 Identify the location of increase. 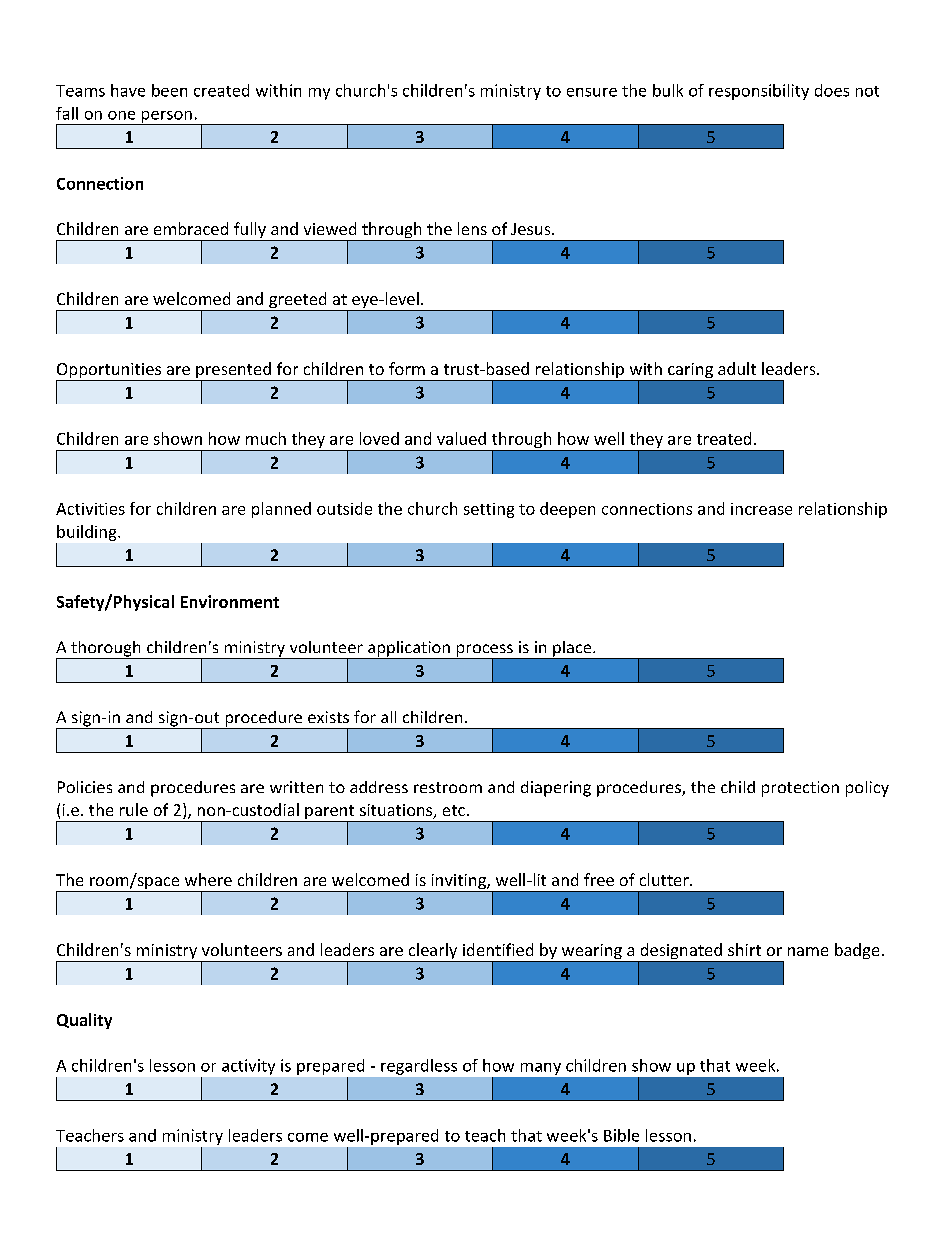
(761, 509).
